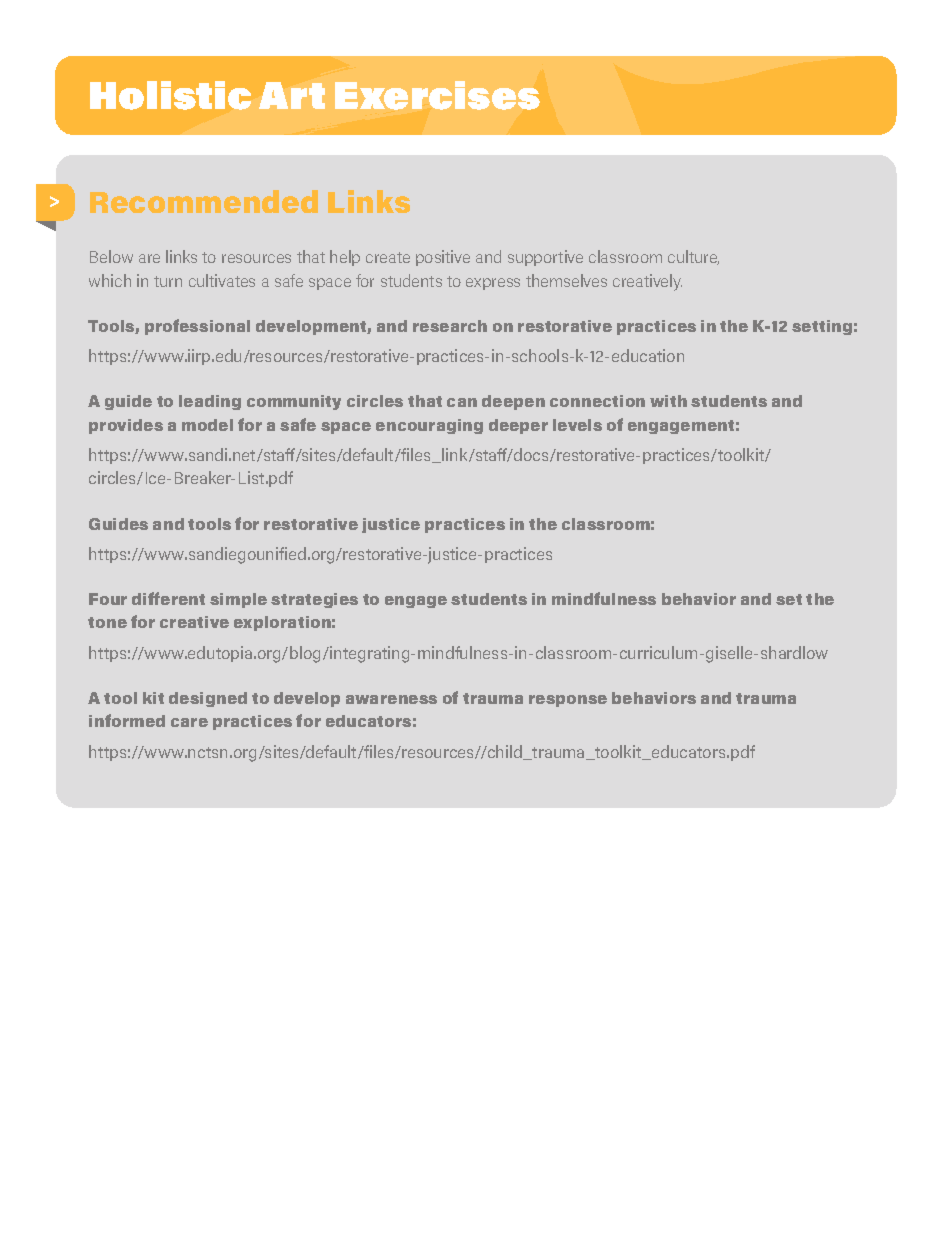 The image size is (952, 1233). I want to click on Exercises, so click(437, 95).
